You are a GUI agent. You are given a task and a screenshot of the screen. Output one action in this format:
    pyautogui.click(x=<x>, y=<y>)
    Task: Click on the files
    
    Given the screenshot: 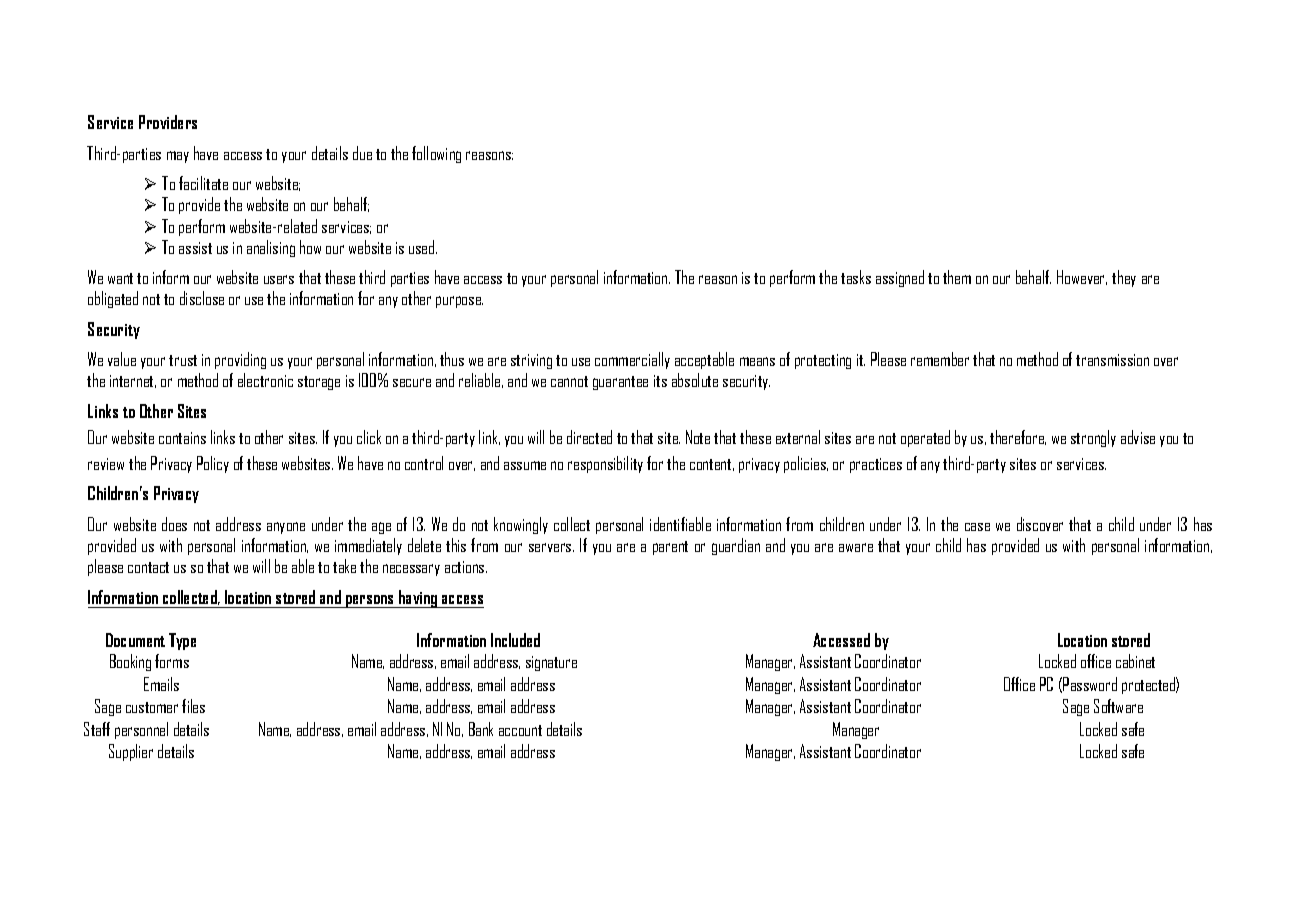 What is the action you would take?
    pyautogui.click(x=193, y=706)
